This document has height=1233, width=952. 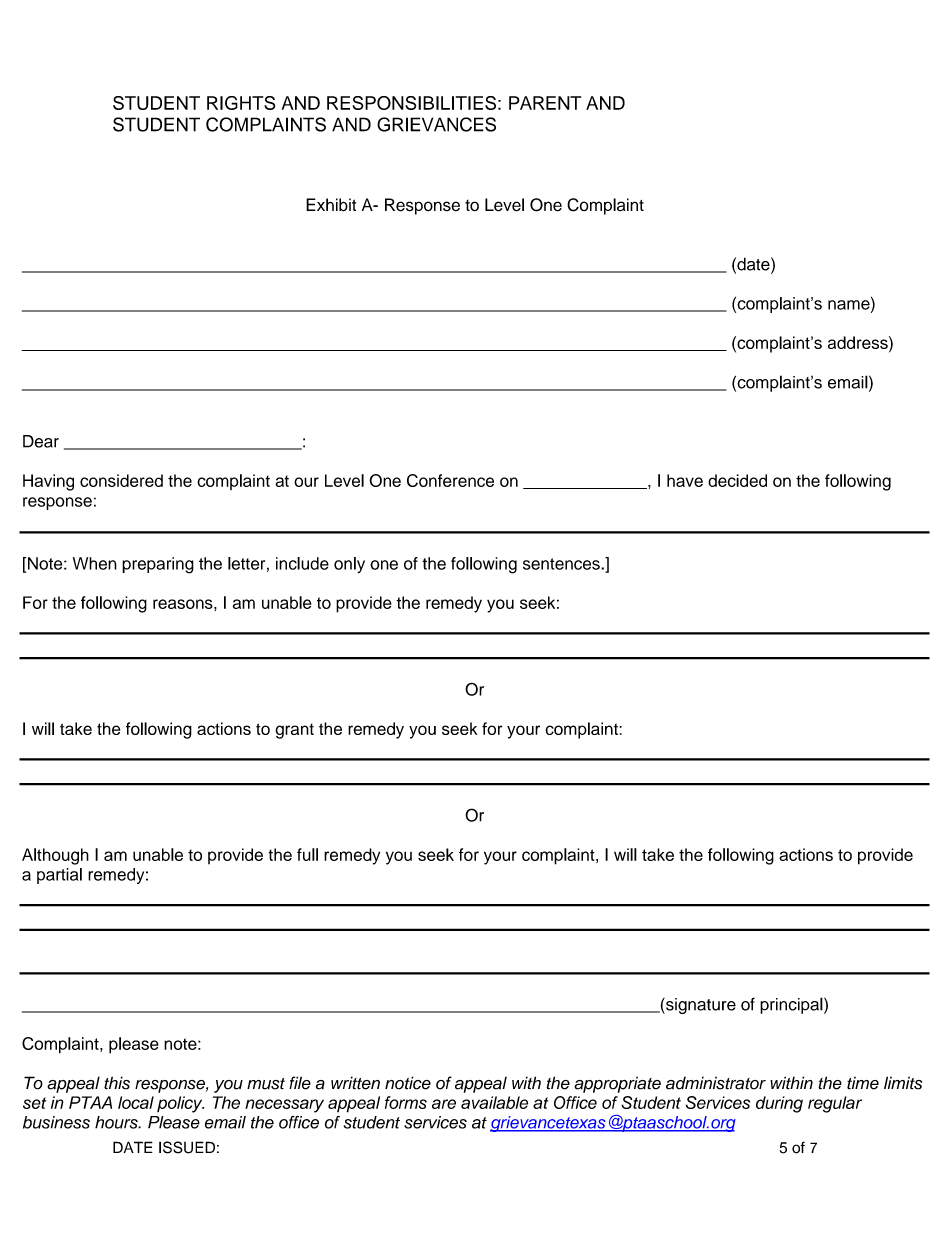 What do you see at coordinates (436, 124) in the document?
I see `GRIEVANCES` at bounding box center [436, 124].
